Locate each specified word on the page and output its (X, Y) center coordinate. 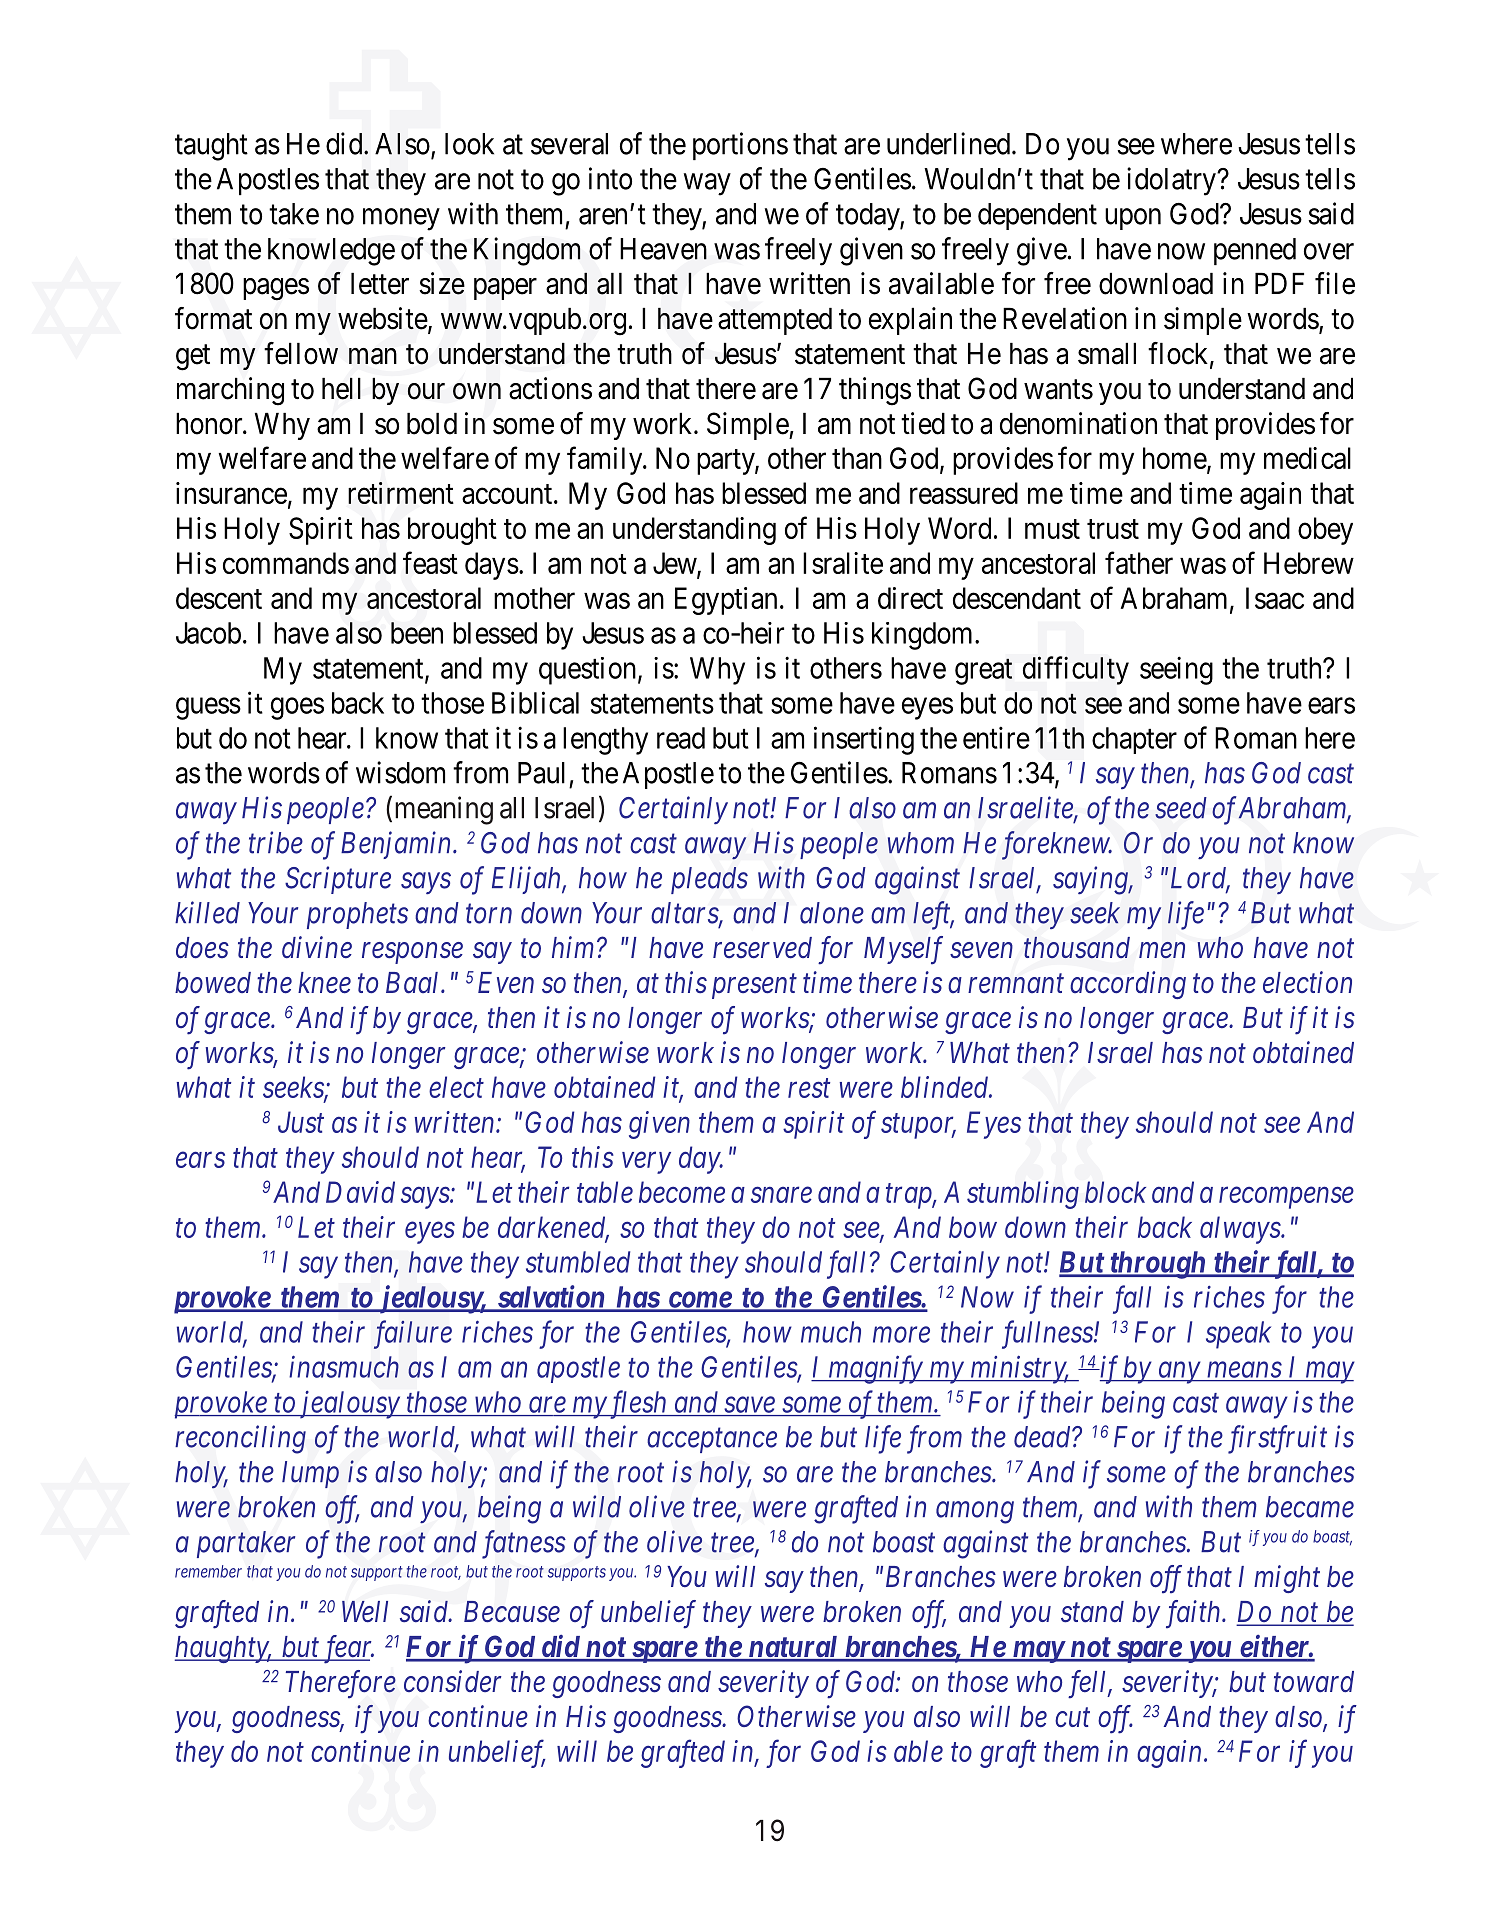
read (681, 738)
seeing (1176, 670)
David (360, 1192)
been (417, 633)
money (401, 219)
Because (512, 1612)
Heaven (663, 249)
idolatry (1172, 181)
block (1115, 1192)
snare (781, 1195)
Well (365, 1612)
